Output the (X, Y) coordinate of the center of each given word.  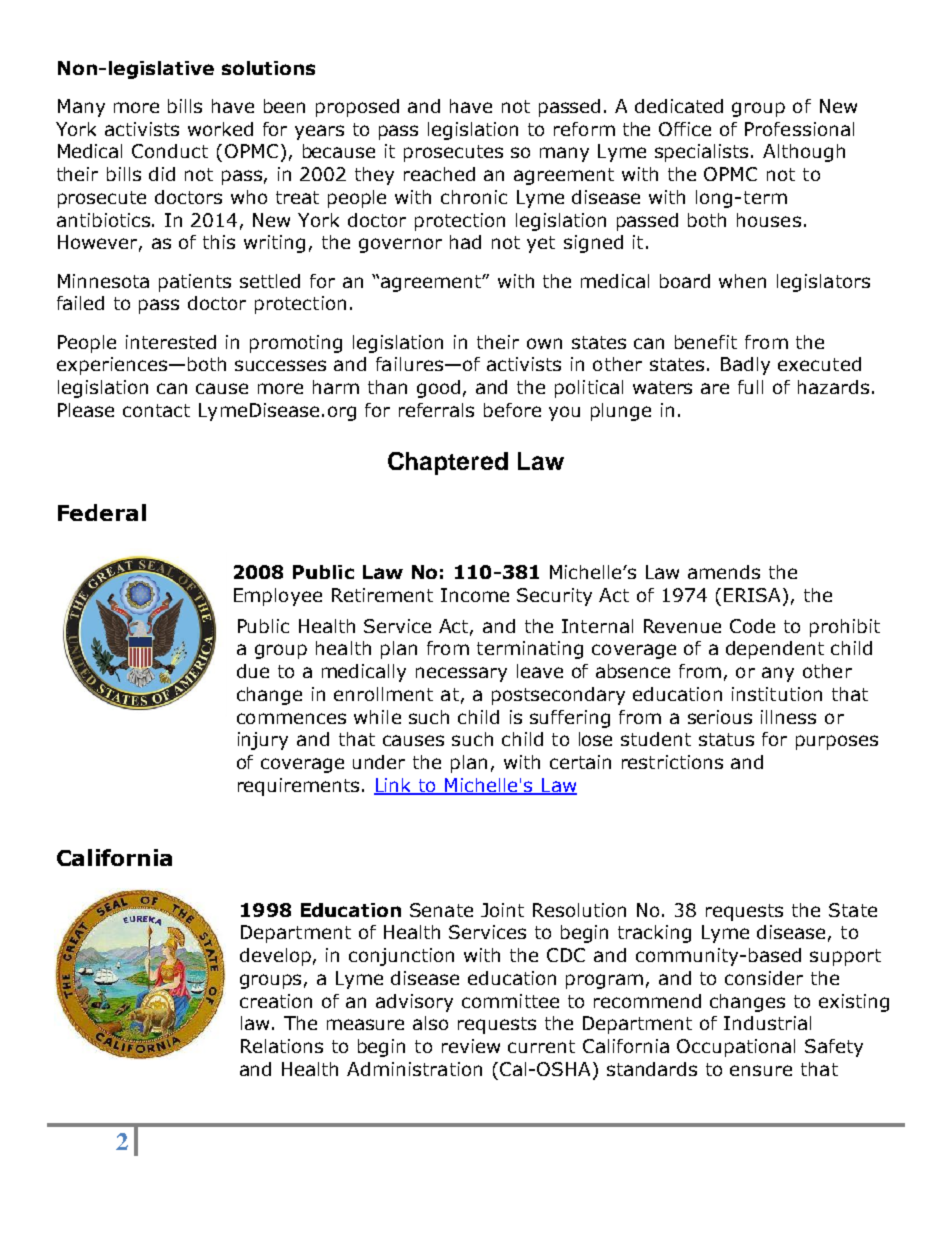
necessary (461, 674)
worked (220, 129)
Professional (799, 129)
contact (156, 410)
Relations (282, 1046)
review (471, 1046)
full (750, 387)
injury (263, 741)
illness (788, 717)
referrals (436, 410)
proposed (357, 108)
